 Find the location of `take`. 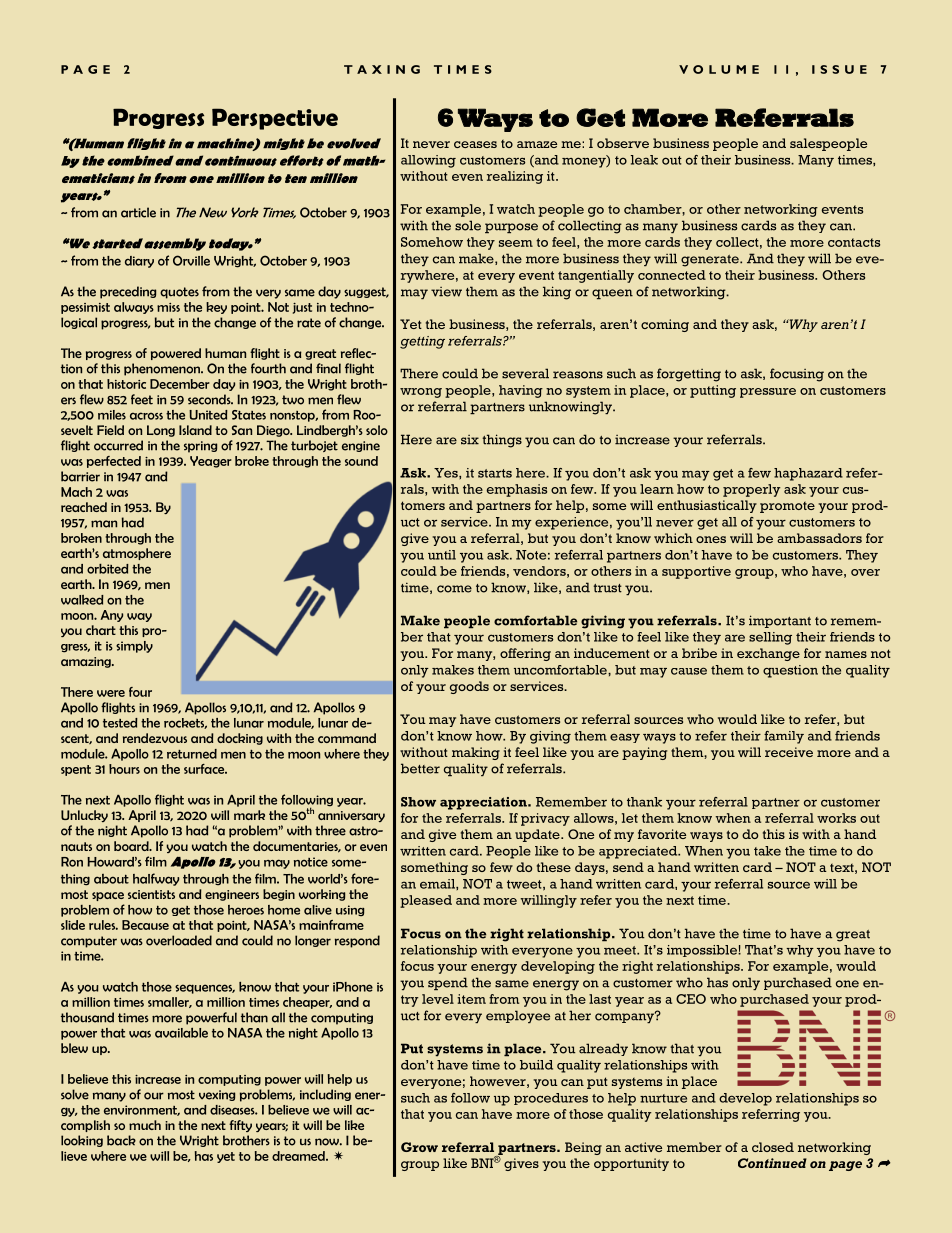

take is located at coordinates (767, 851).
